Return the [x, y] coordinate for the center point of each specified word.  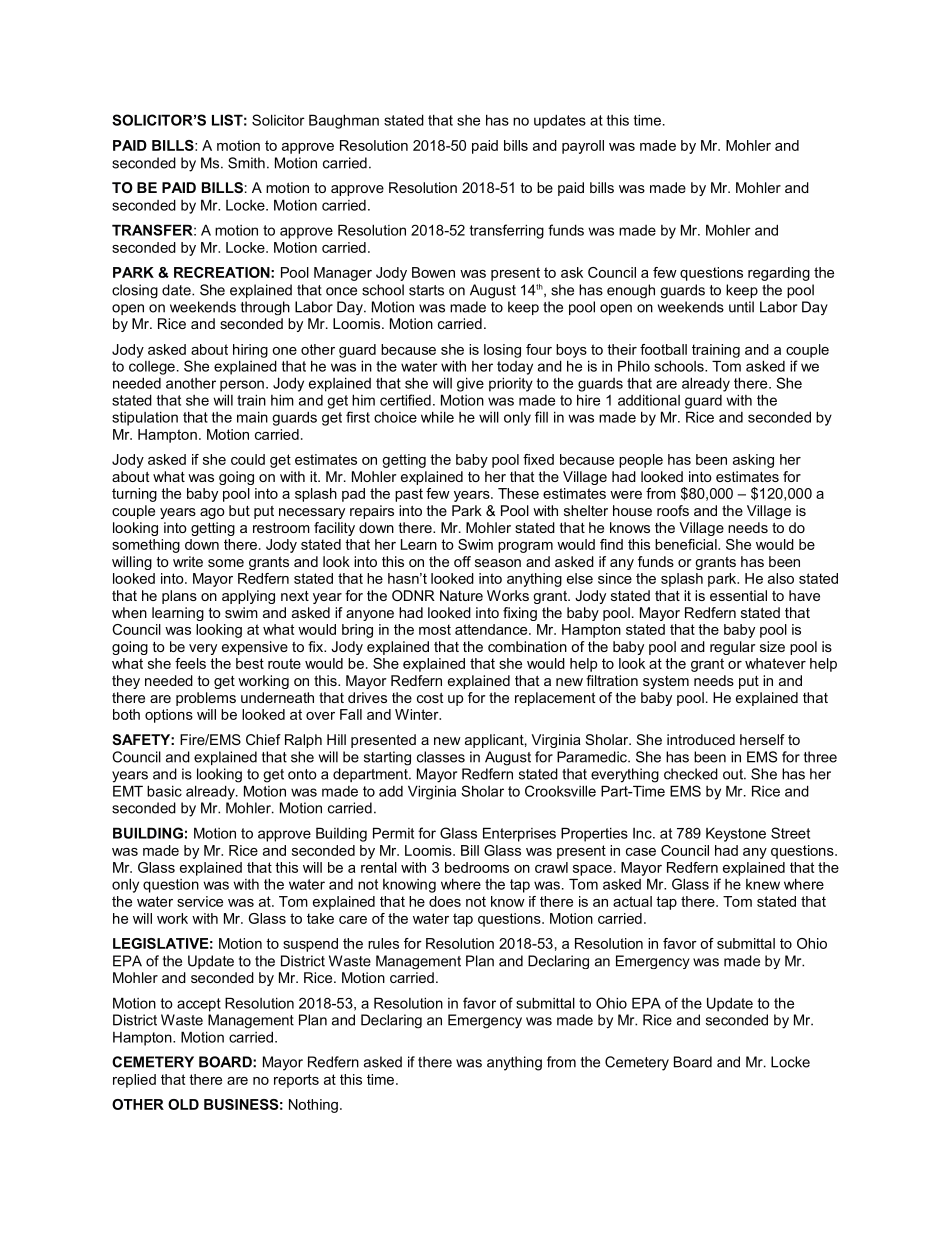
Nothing [313, 1106]
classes [441, 757]
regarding [779, 274]
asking [753, 461]
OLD [183, 1104]
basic [164, 791]
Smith [246, 163]
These [518, 493]
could [248, 459]
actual [632, 901]
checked [691, 774]
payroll [583, 147]
